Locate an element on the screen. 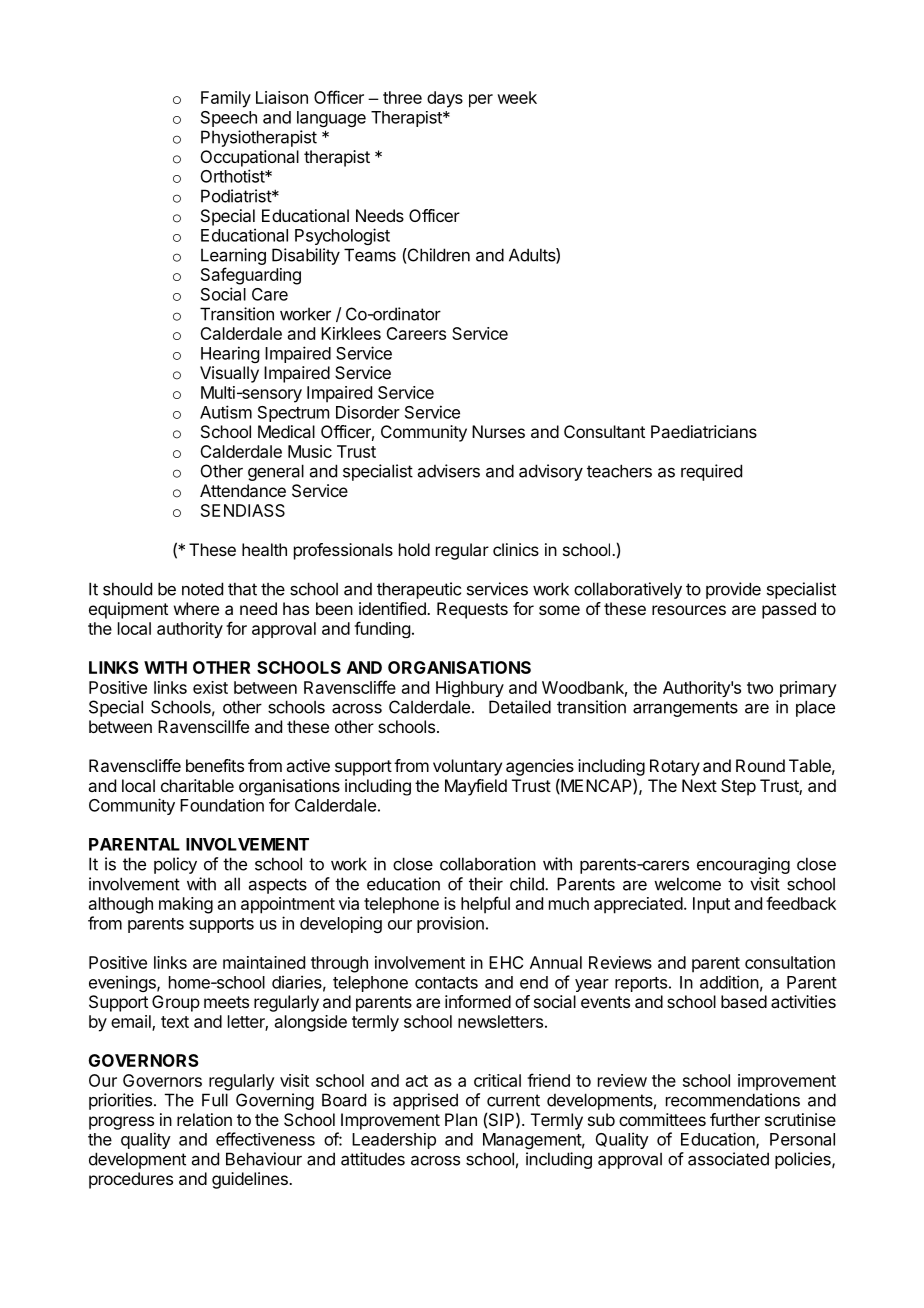  Speech is located at coordinates (229, 119).
